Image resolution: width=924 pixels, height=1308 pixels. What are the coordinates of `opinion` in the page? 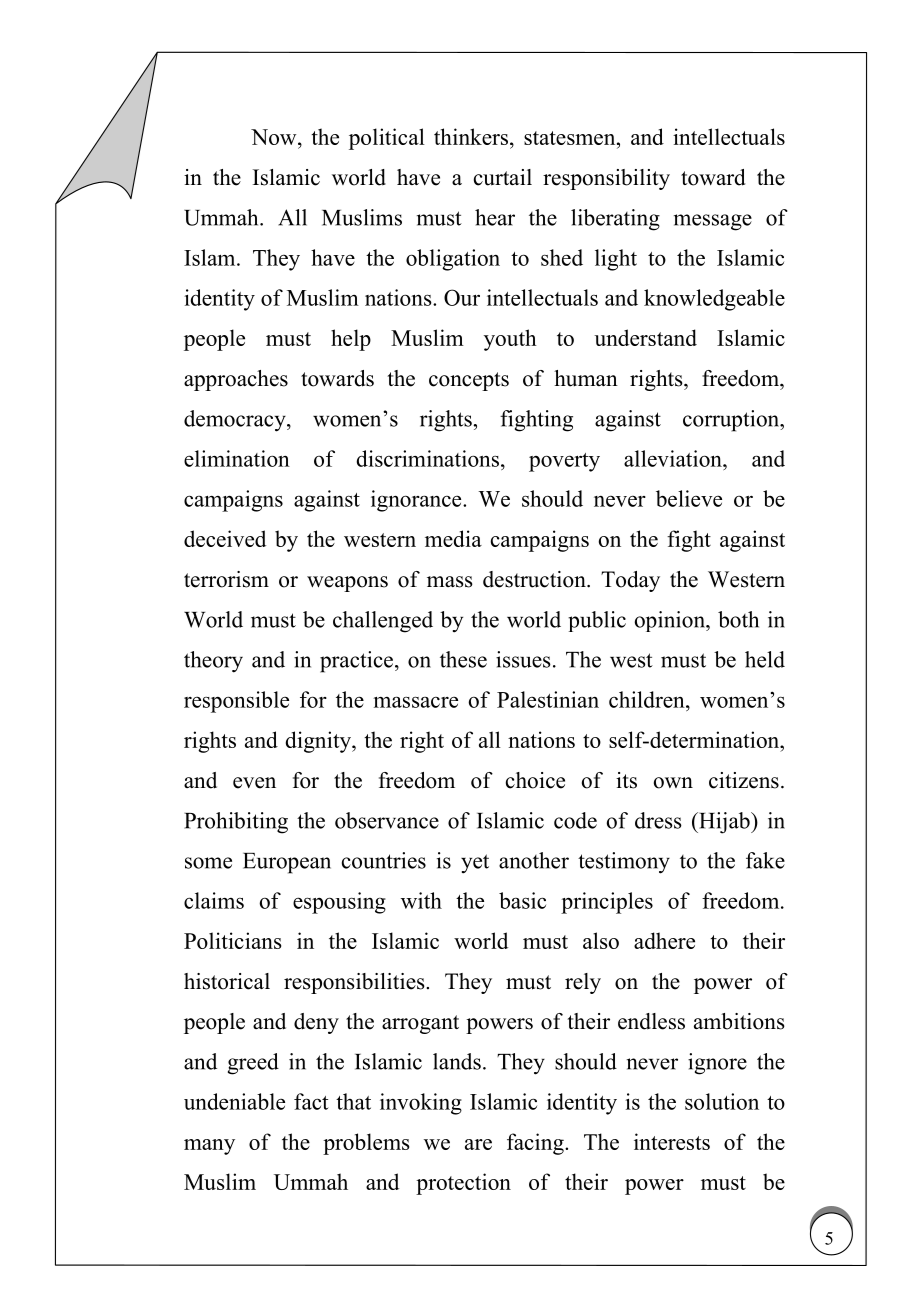 It's located at (671, 621).
